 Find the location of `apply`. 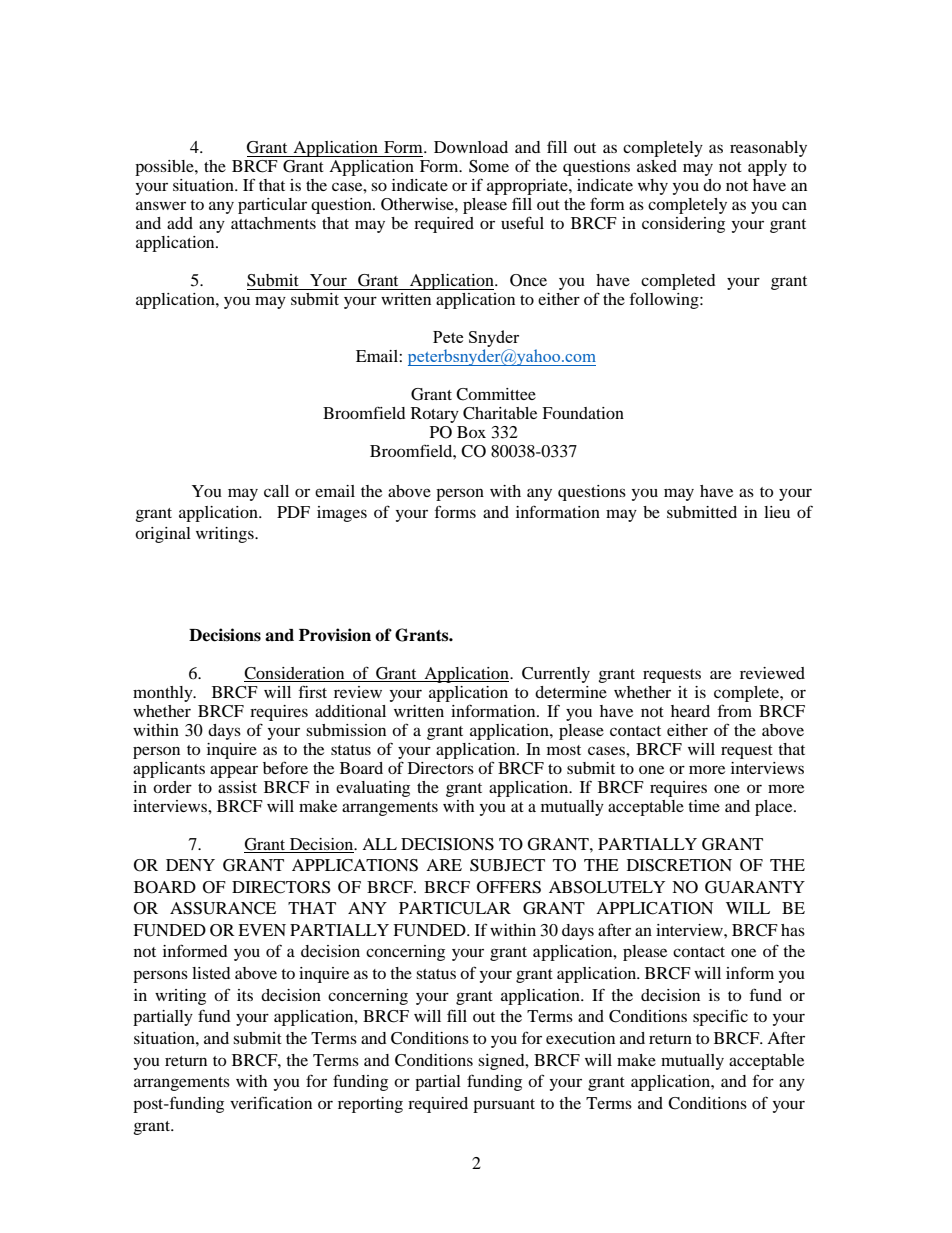

apply is located at coordinates (767, 168).
